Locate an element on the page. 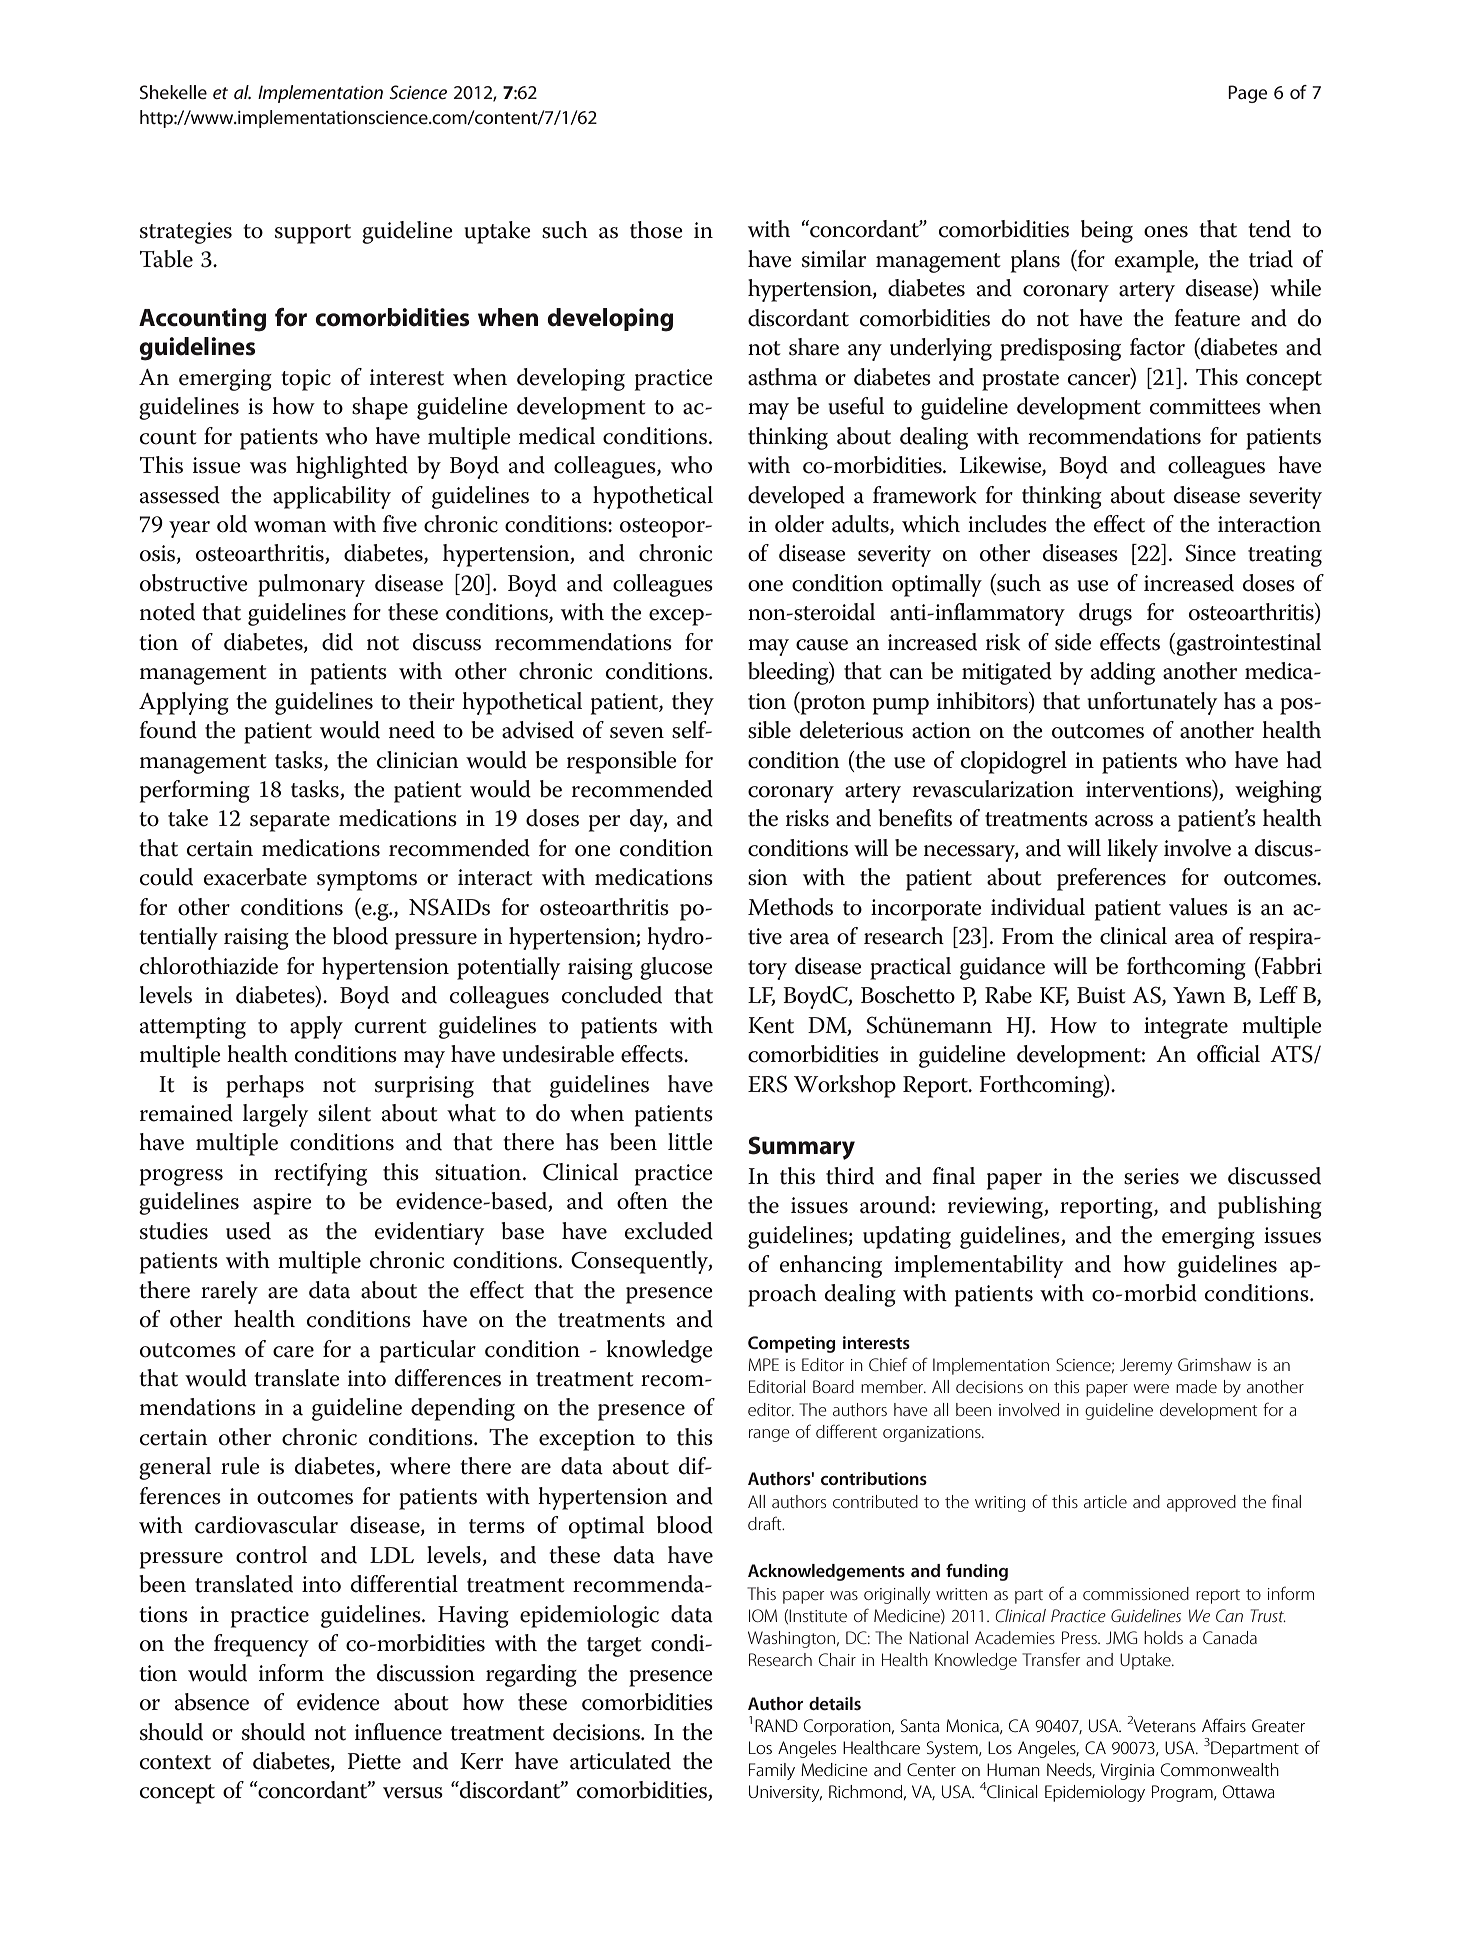 The height and width of the image is (1948, 1461). support is located at coordinates (313, 234).
